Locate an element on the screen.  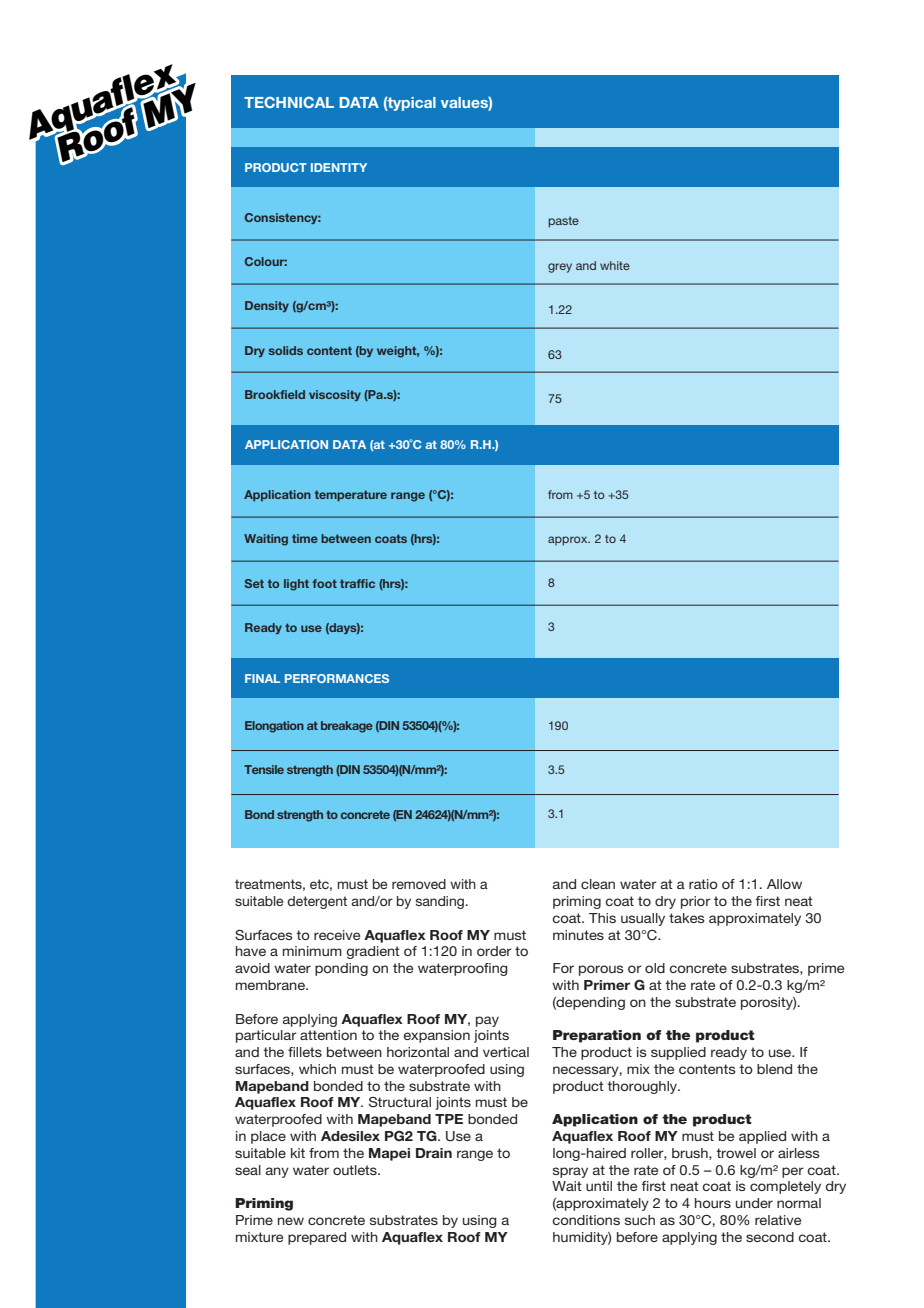
IDENTITY is located at coordinates (339, 167).
